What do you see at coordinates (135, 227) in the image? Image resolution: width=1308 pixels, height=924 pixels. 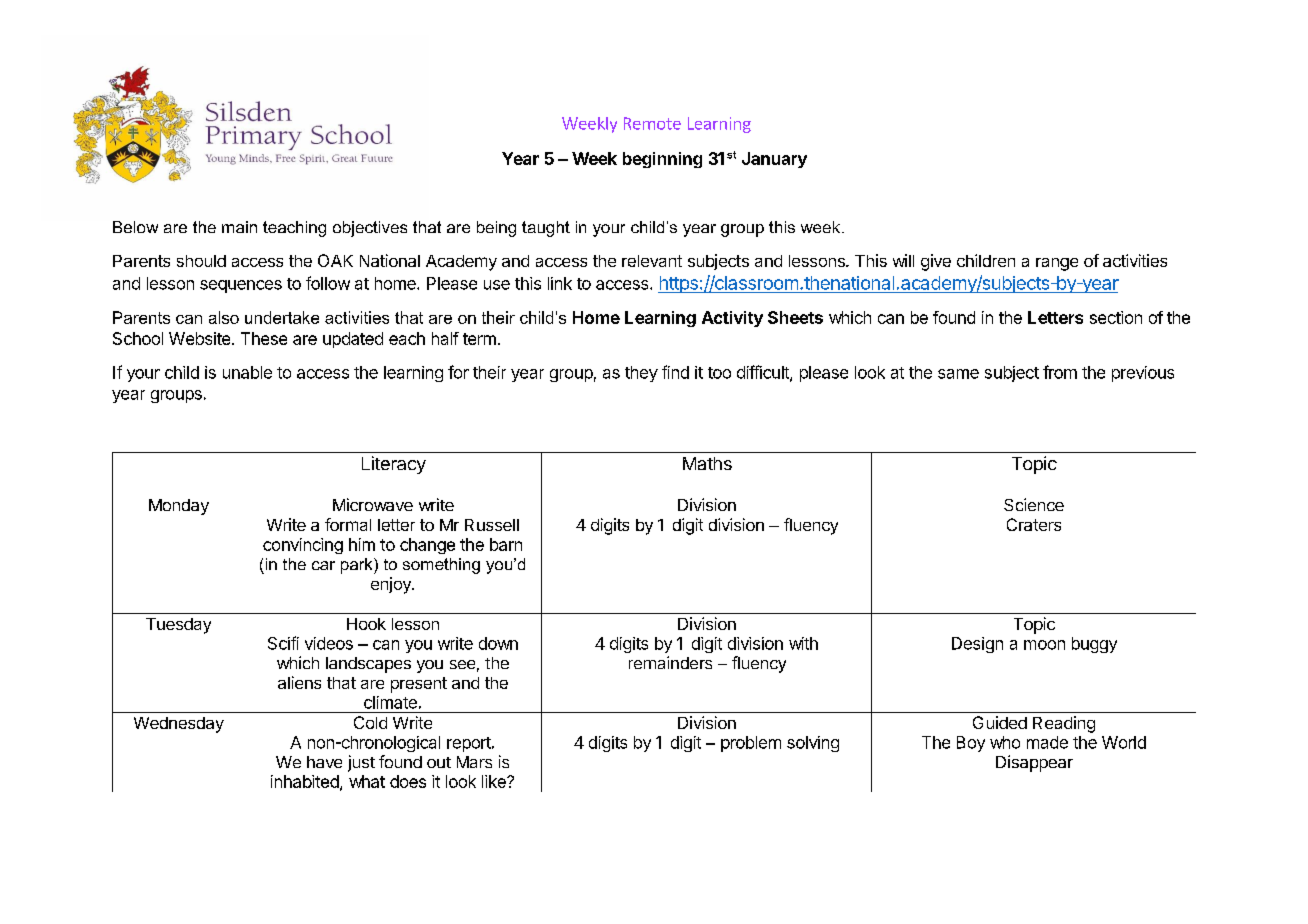 I see `Below` at bounding box center [135, 227].
